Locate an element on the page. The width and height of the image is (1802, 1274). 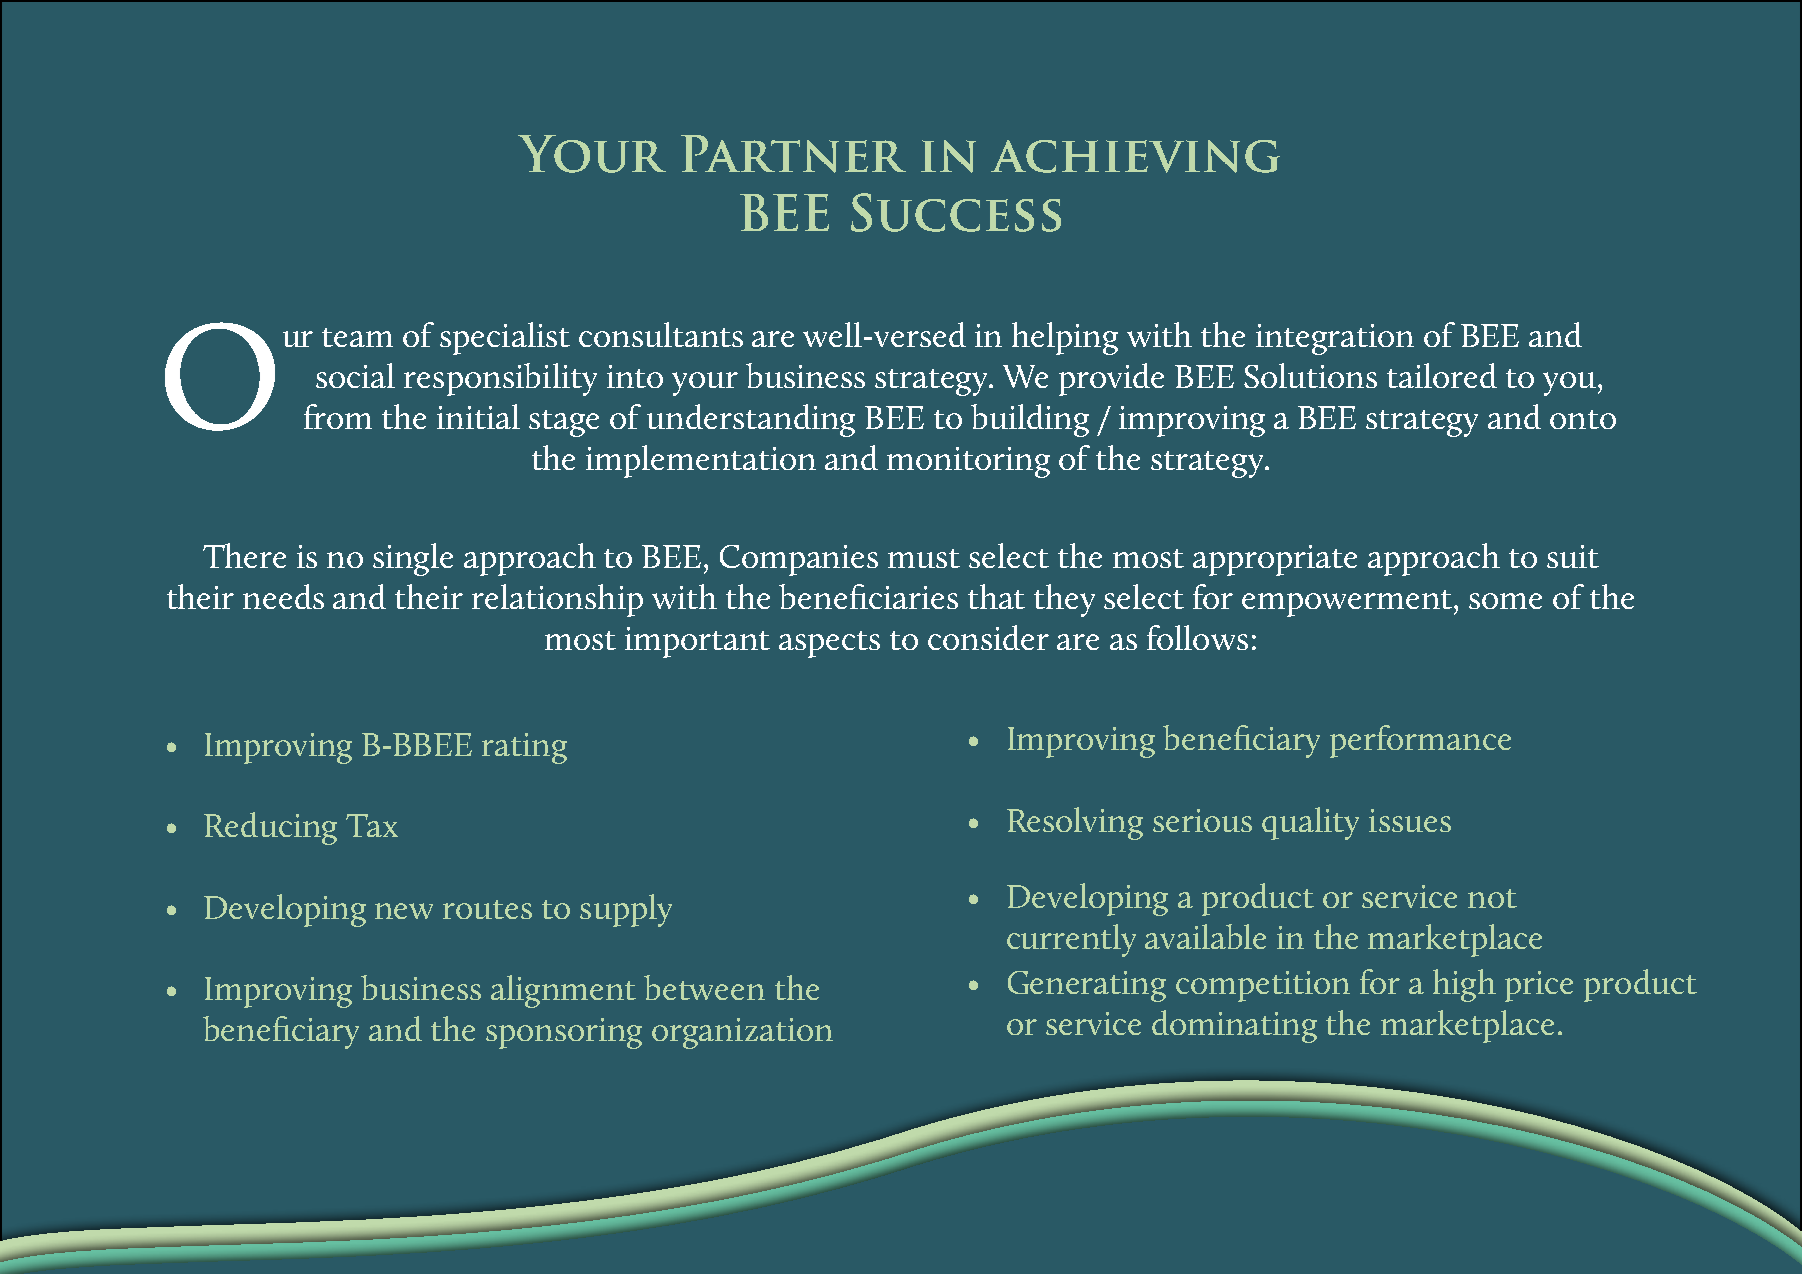
alignment is located at coordinates (563, 991).
